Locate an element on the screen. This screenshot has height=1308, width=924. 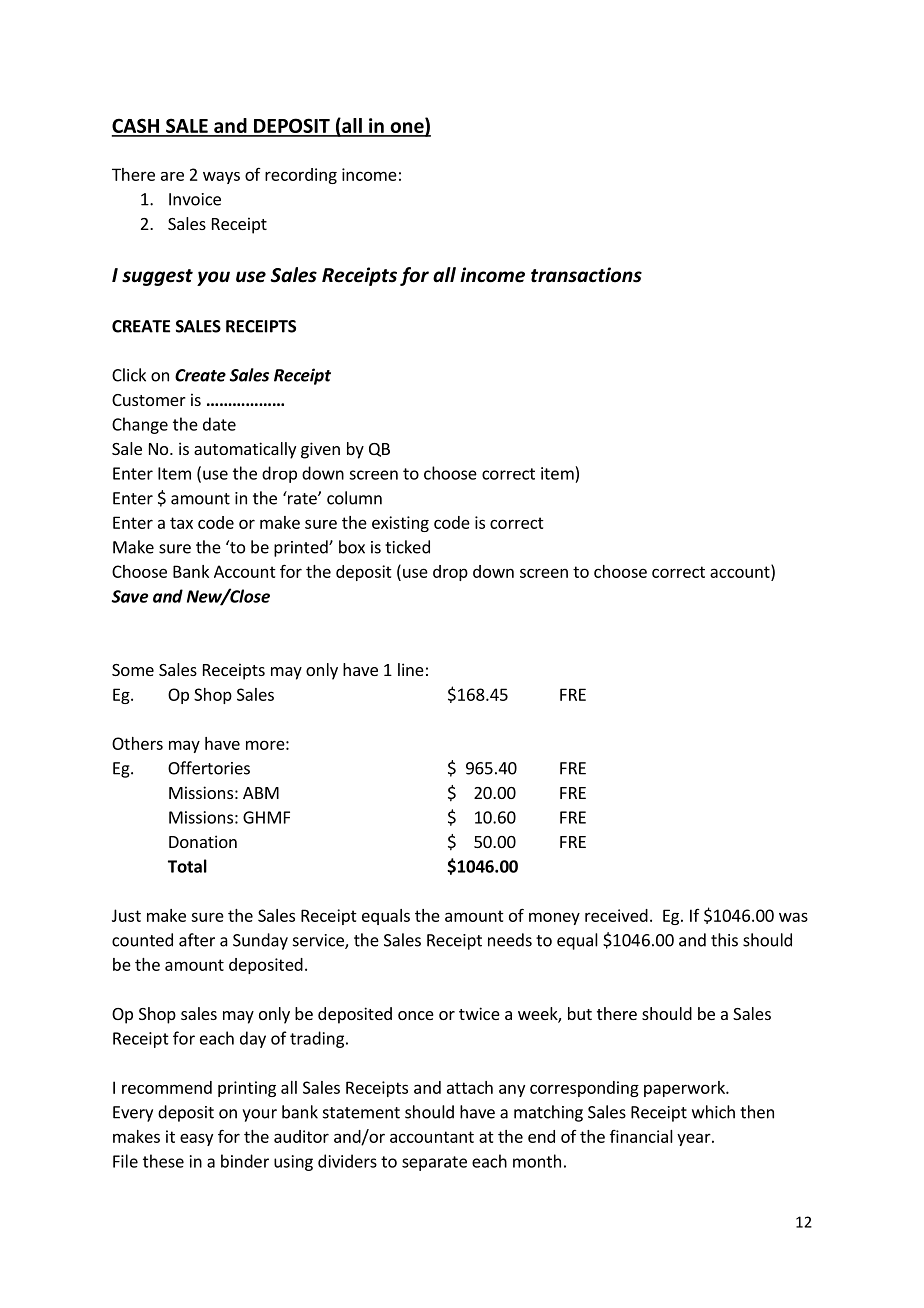
easy is located at coordinates (196, 1139).
